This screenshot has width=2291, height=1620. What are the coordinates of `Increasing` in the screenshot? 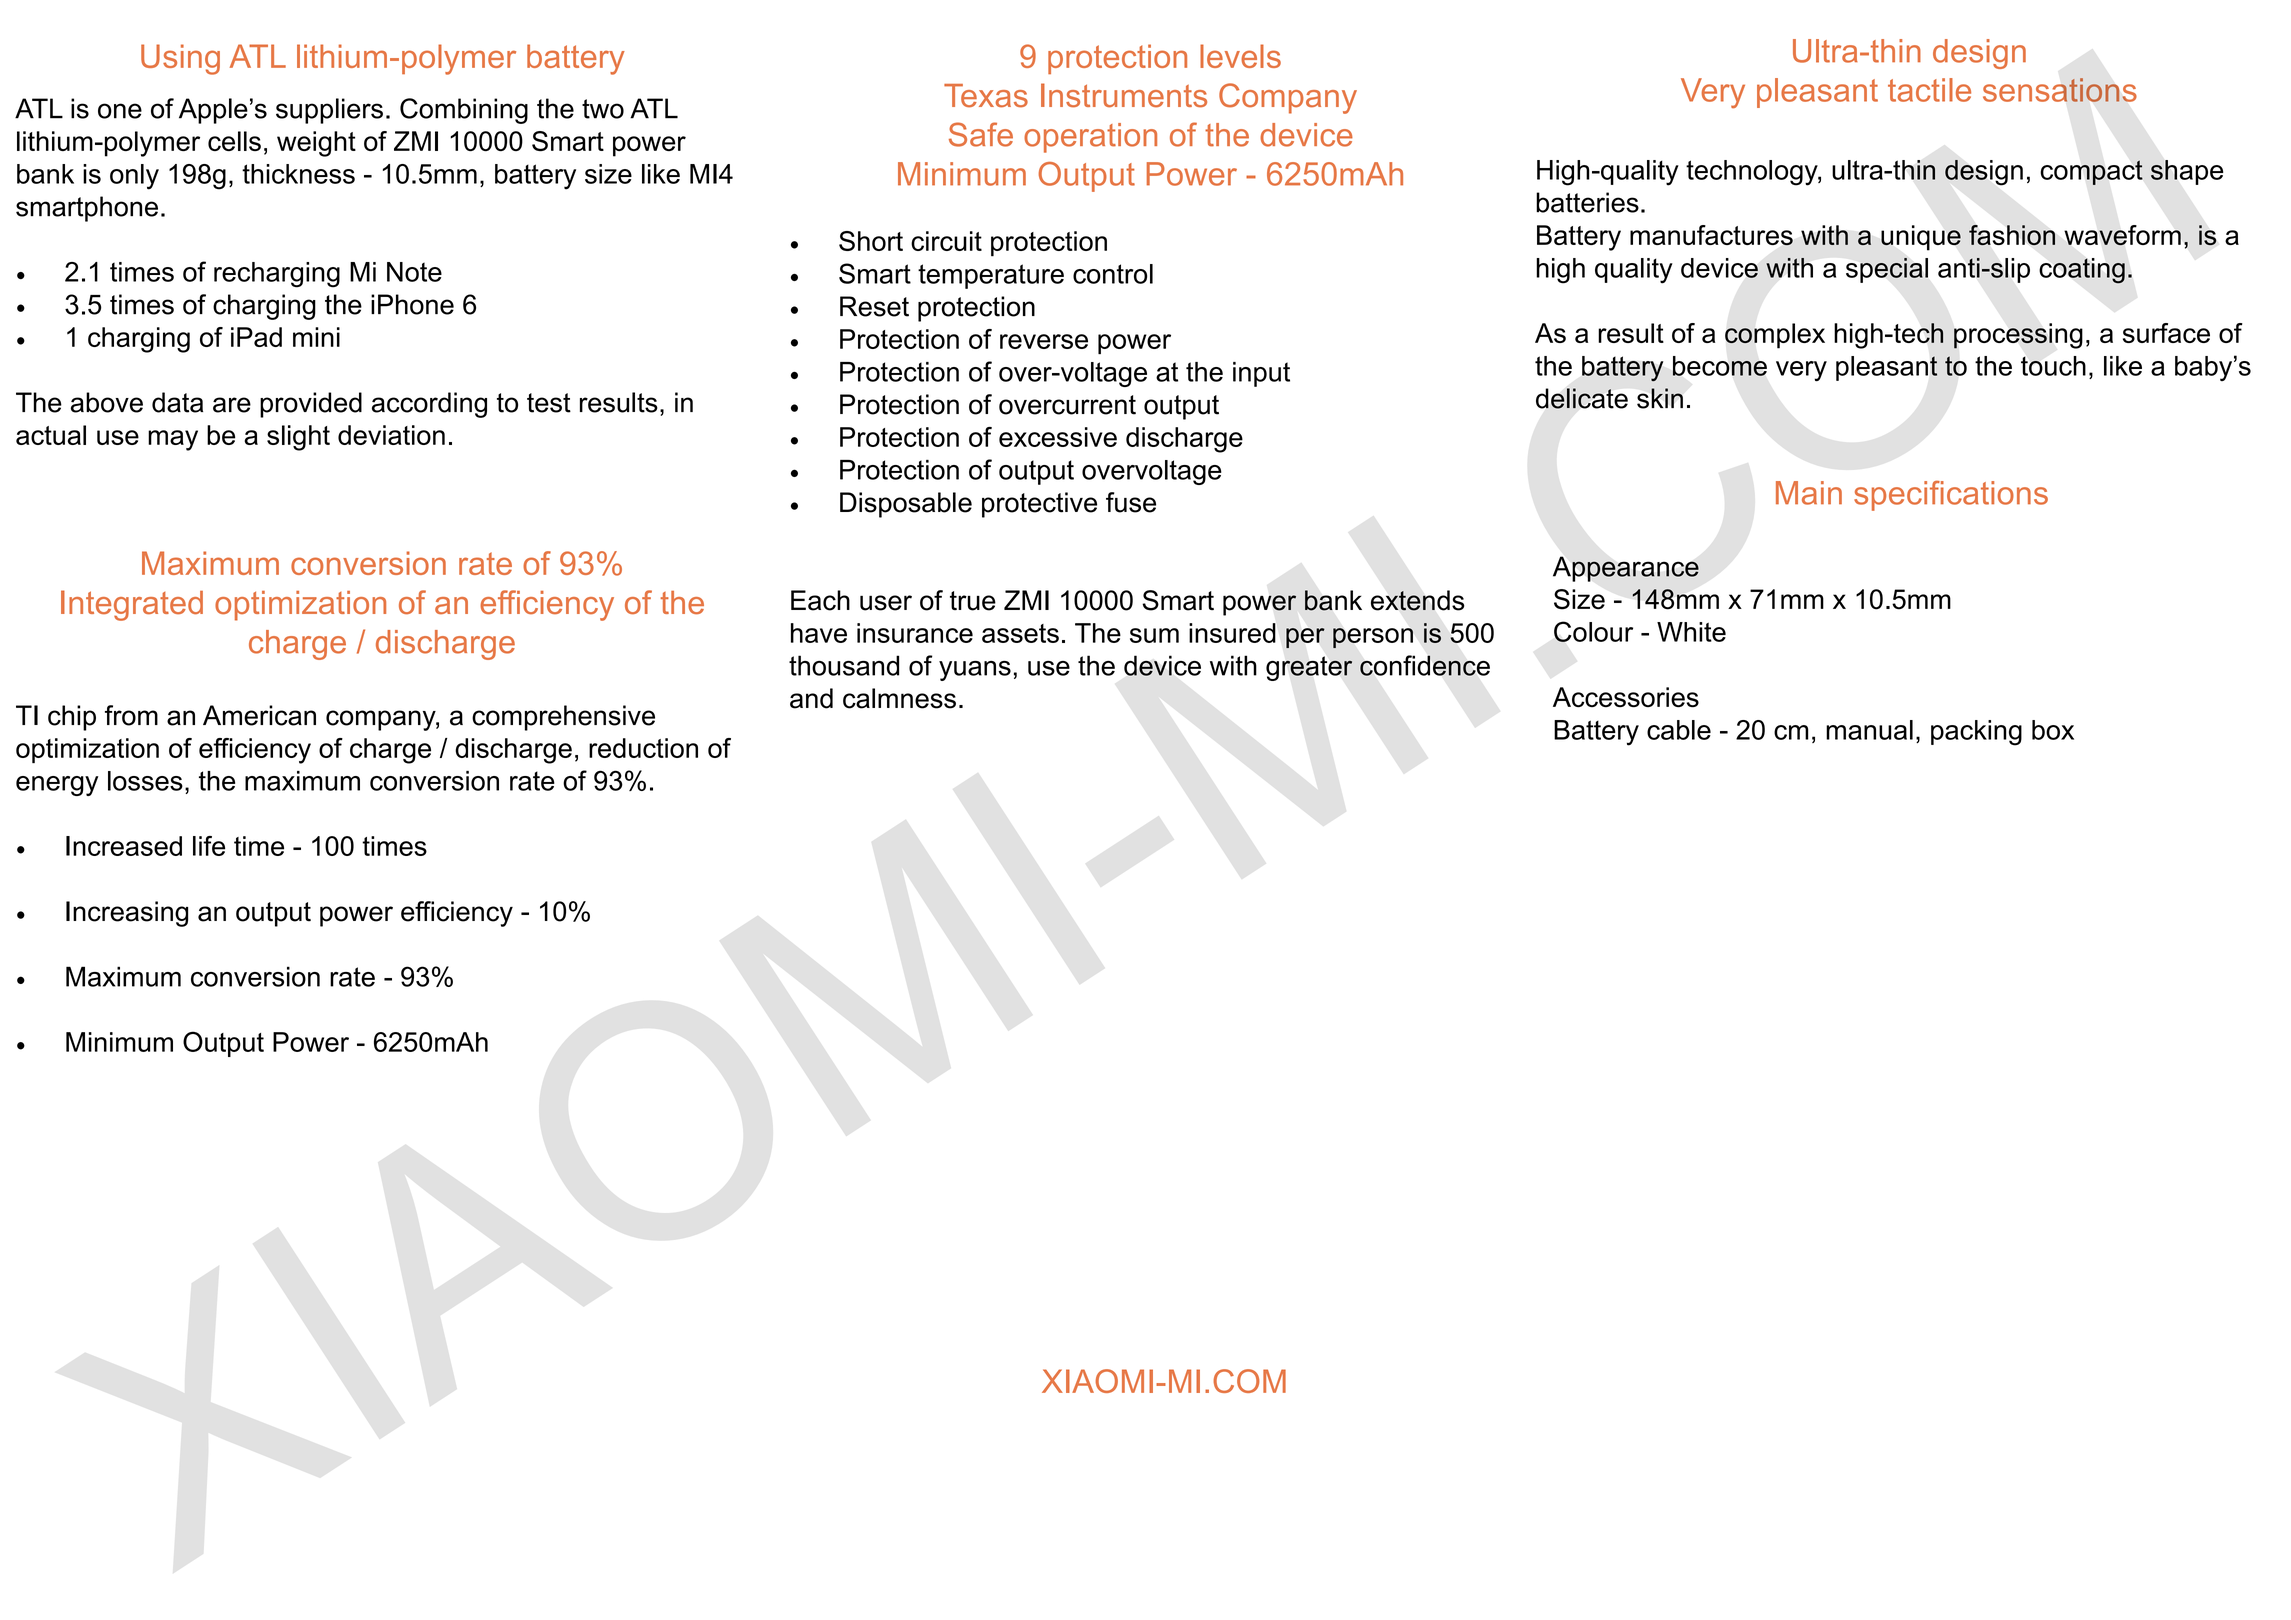 It's located at (127, 914).
